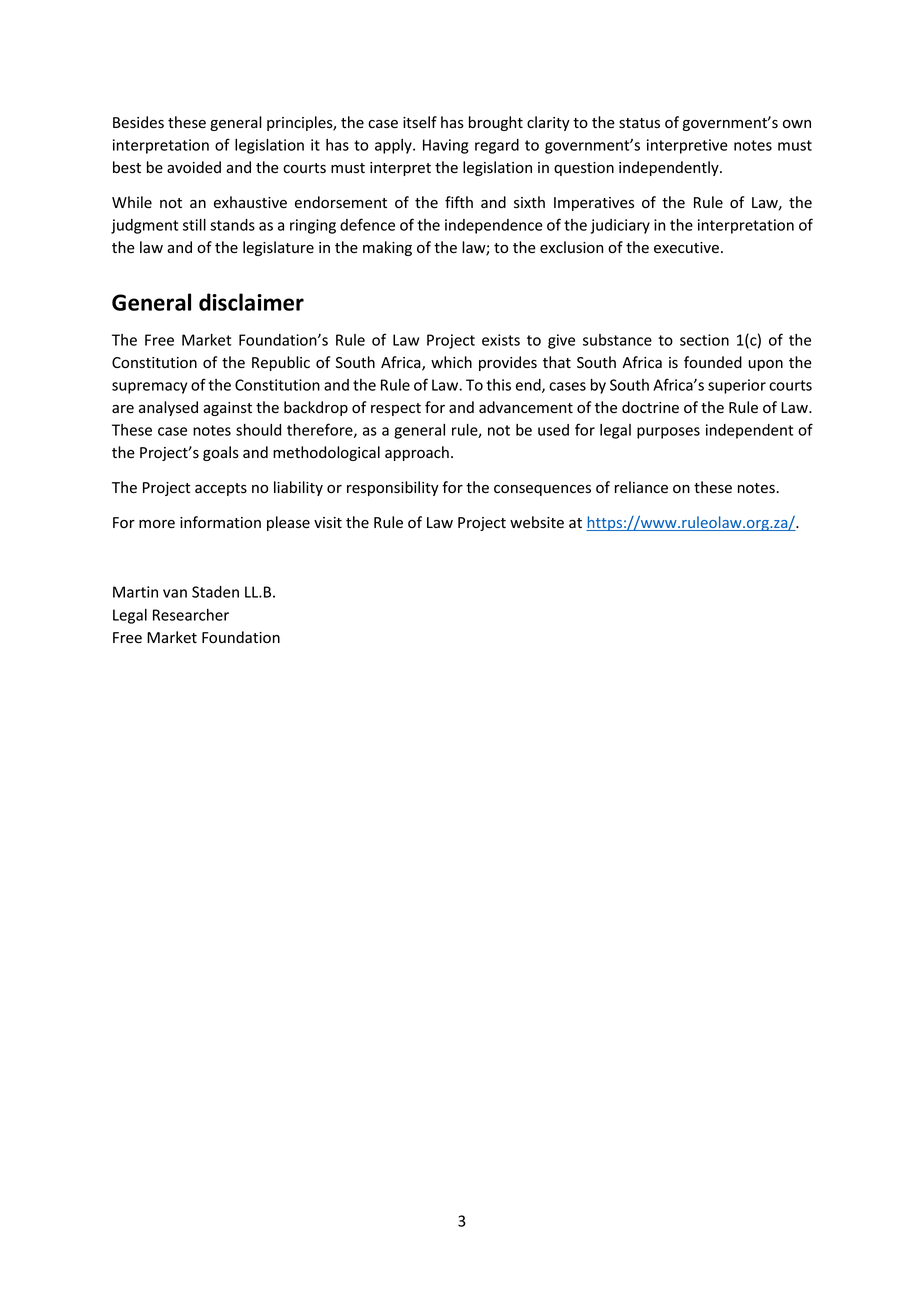 This screenshot has width=924, height=1308. Describe the element at coordinates (639, 123) in the screenshot. I see `status` at that location.
